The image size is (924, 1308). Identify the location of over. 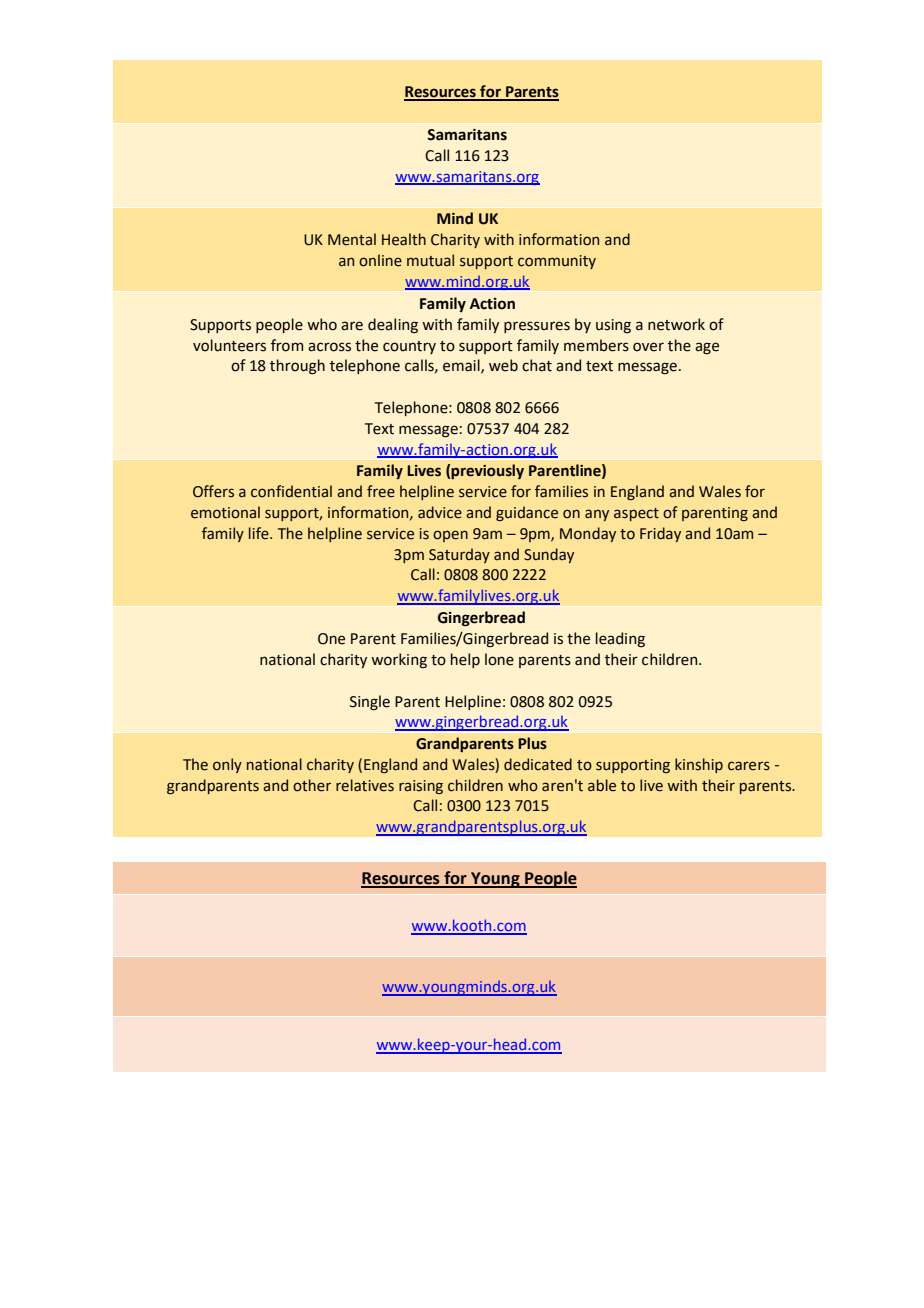
(648, 347).
